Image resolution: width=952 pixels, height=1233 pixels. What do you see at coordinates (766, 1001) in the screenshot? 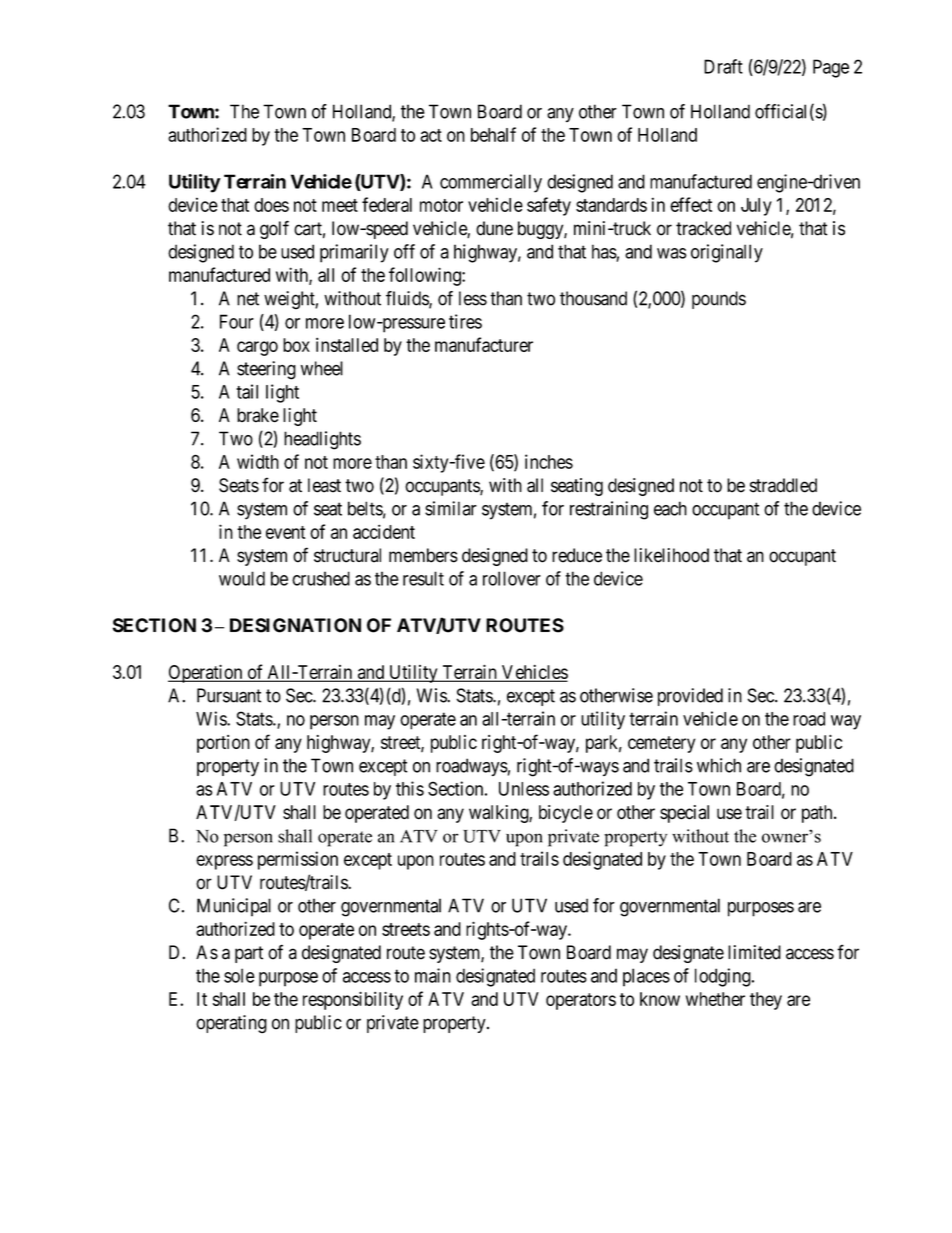
I see `they` at bounding box center [766, 1001].
